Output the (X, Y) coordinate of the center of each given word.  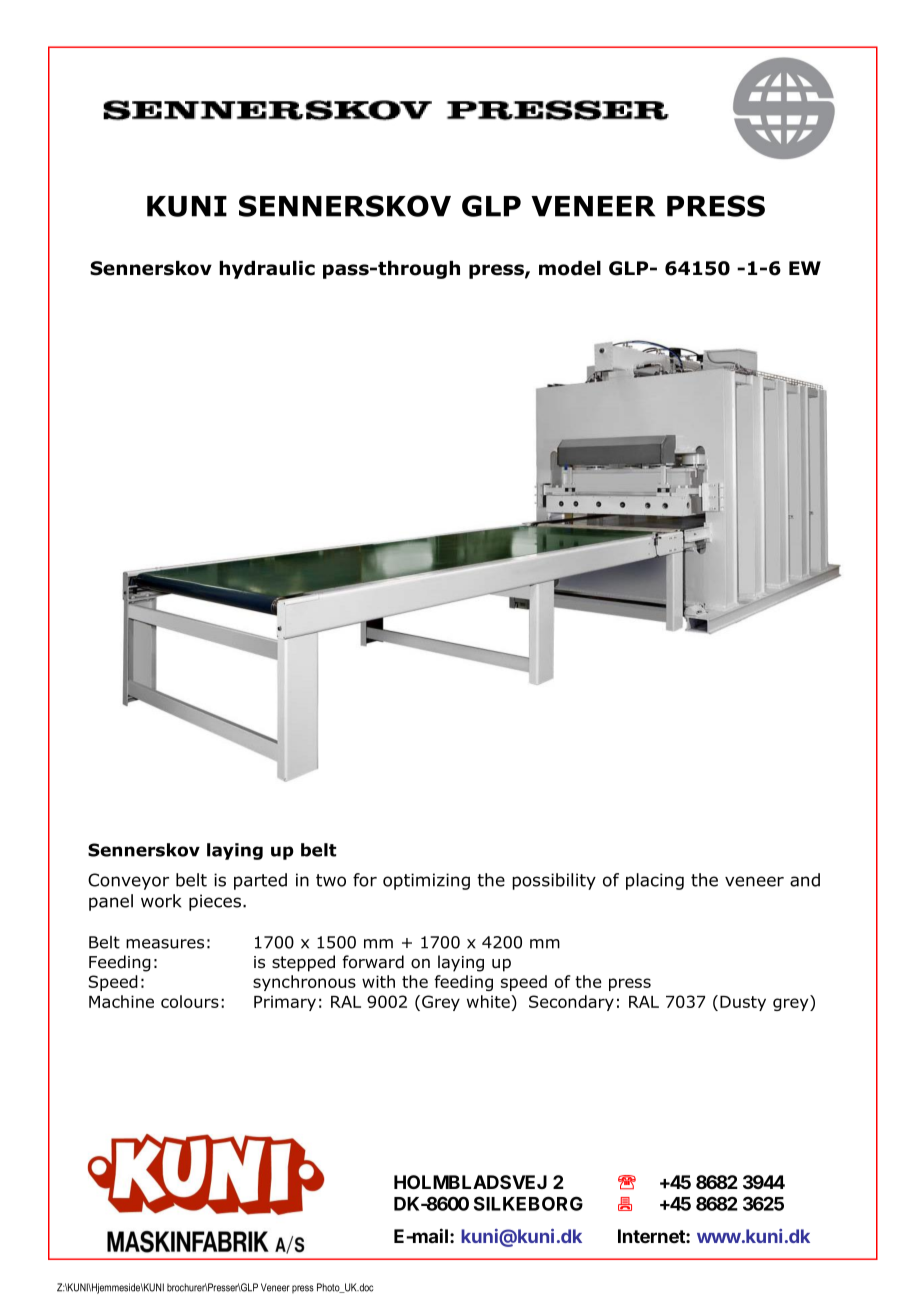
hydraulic (267, 270)
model (570, 268)
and (805, 880)
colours (190, 1001)
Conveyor (128, 881)
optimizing (426, 881)
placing (655, 881)
